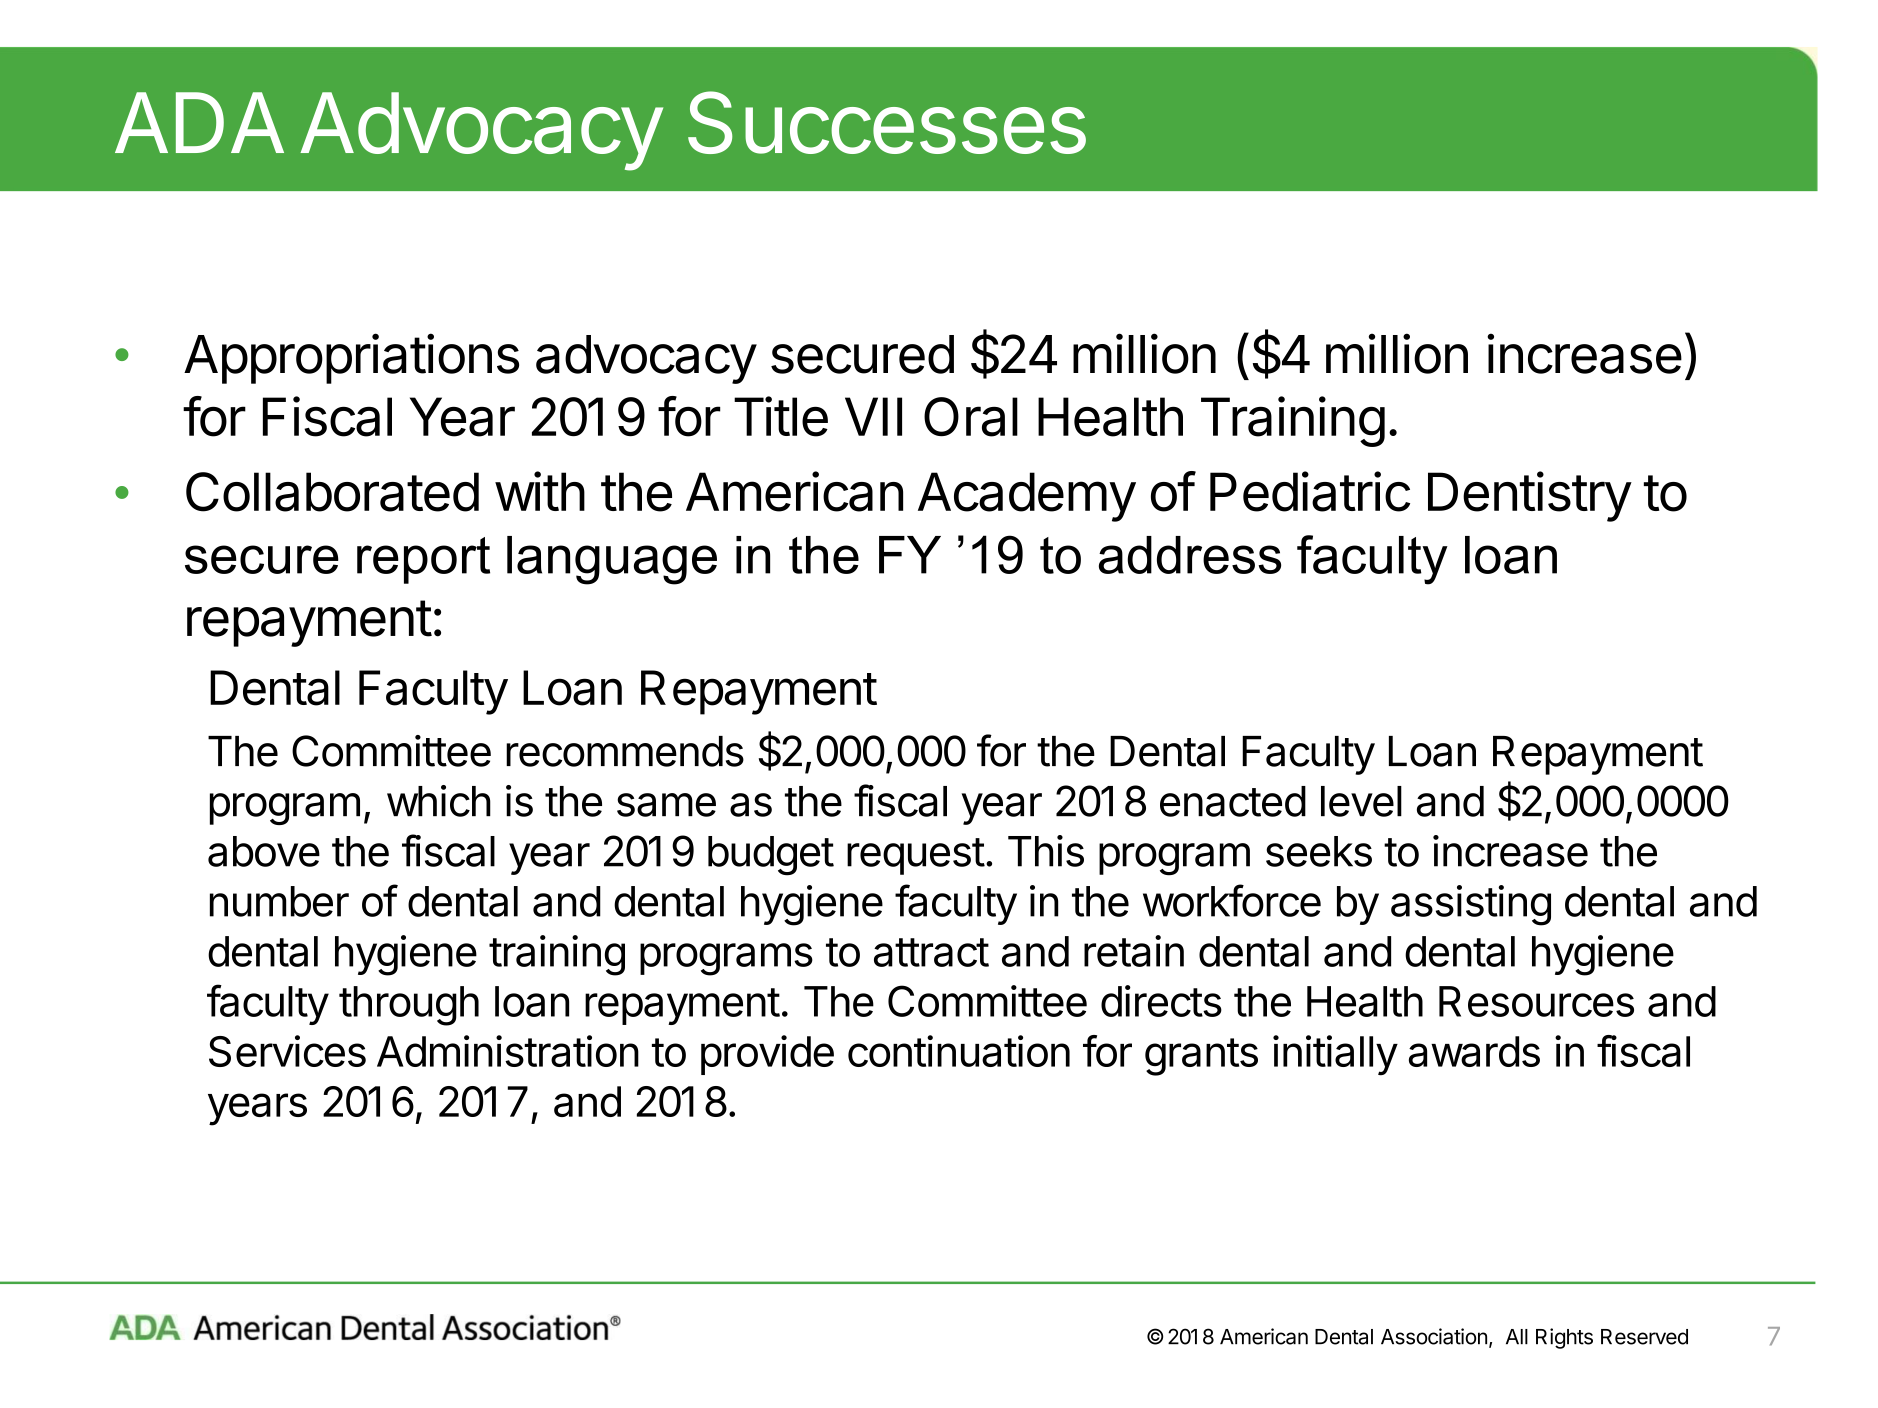  I want to click on through, so click(409, 1006).
